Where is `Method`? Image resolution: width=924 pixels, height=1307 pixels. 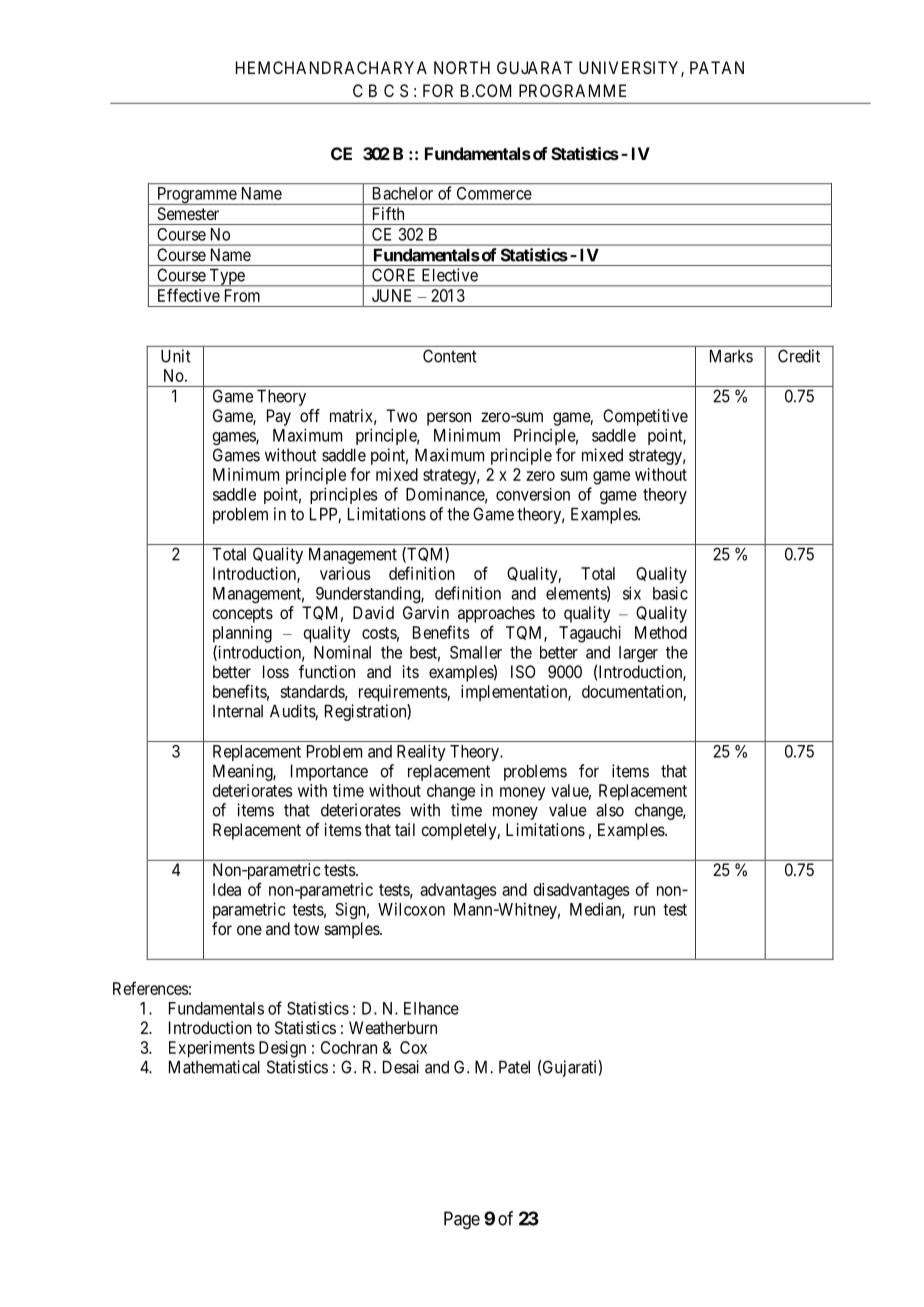
Method is located at coordinates (661, 632).
